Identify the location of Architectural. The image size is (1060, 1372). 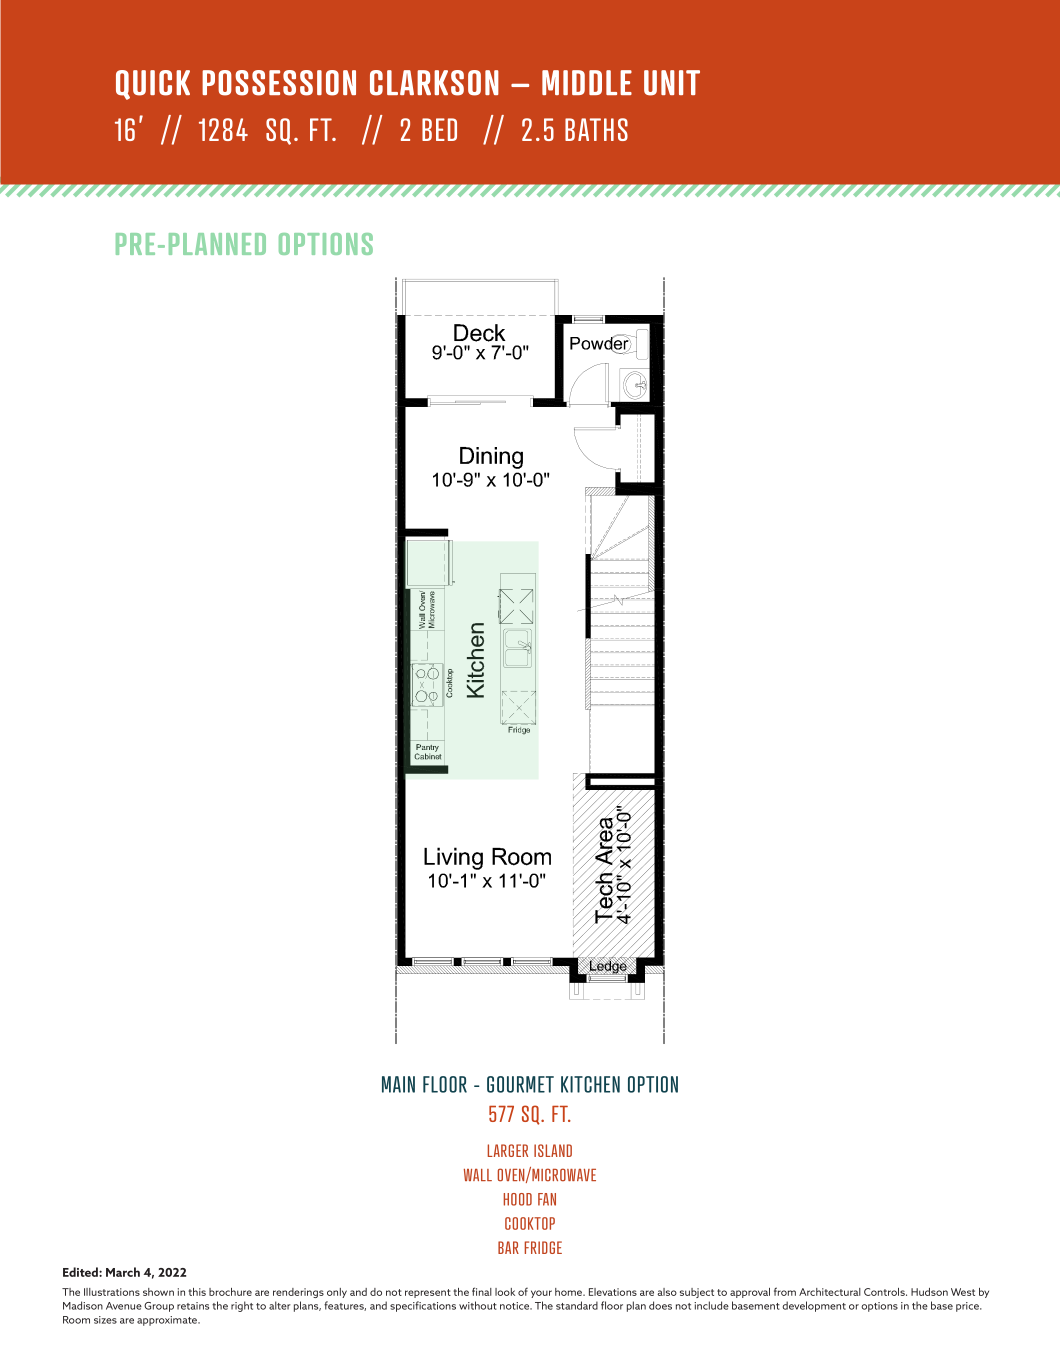
(830, 1292).
